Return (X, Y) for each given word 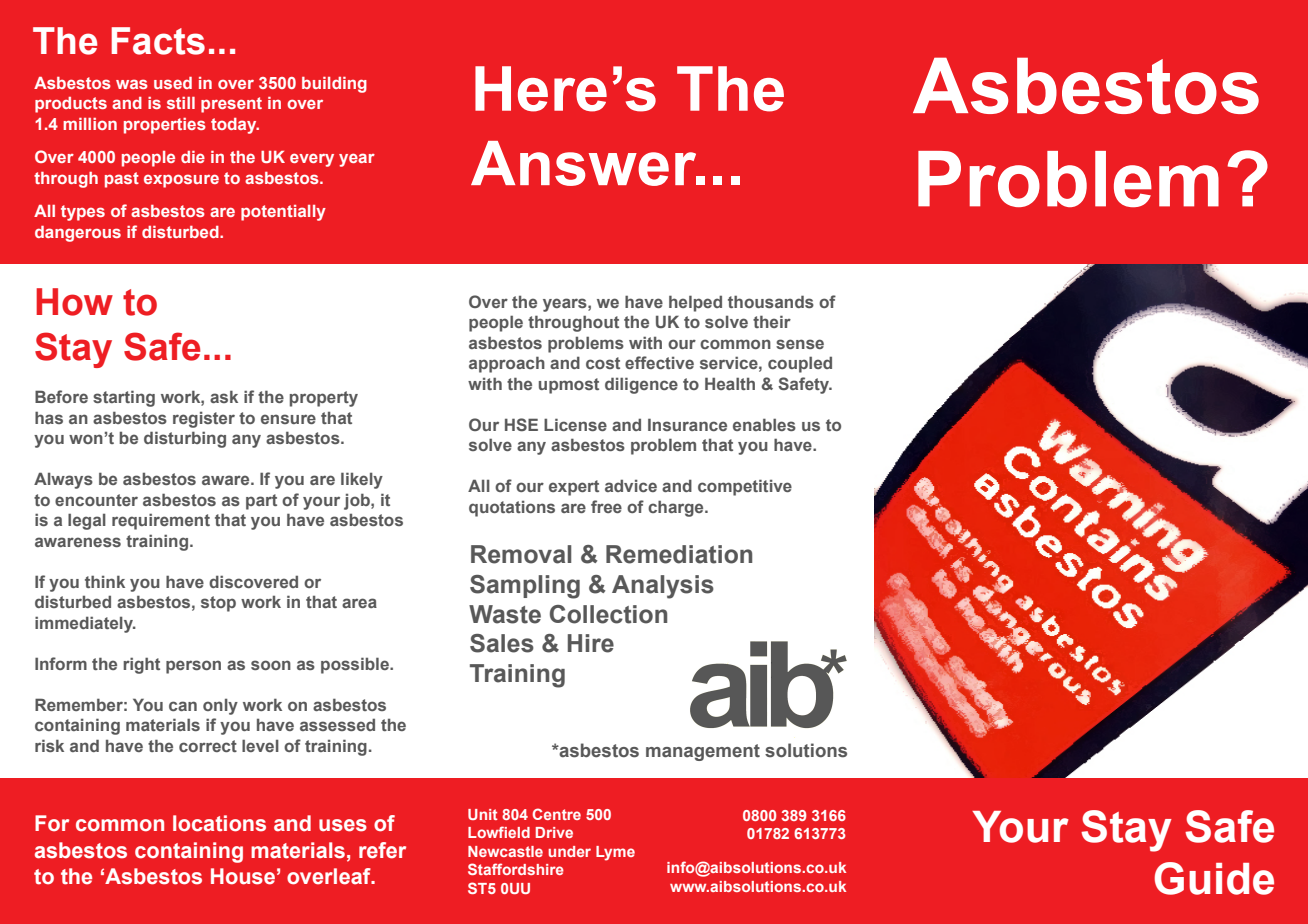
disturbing (185, 439)
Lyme (615, 853)
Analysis (663, 587)
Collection (608, 614)
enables (764, 424)
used (173, 83)
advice (631, 485)
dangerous (78, 234)
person (193, 667)
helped (695, 303)
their (772, 321)
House (243, 876)
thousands (771, 301)
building (334, 85)
